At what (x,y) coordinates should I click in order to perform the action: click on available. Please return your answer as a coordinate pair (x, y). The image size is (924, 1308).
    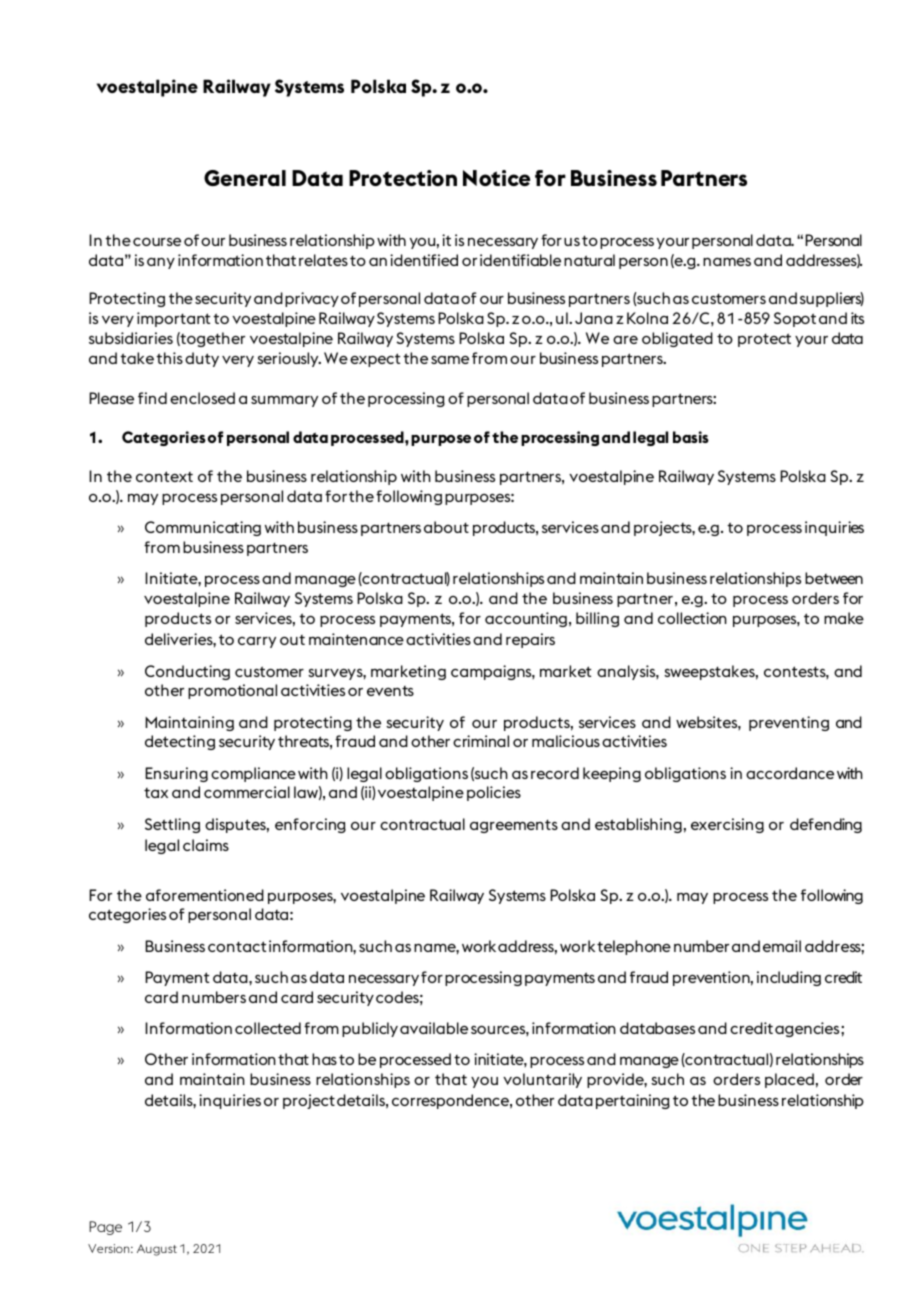
    Looking at the image, I should click on (434, 1028).
